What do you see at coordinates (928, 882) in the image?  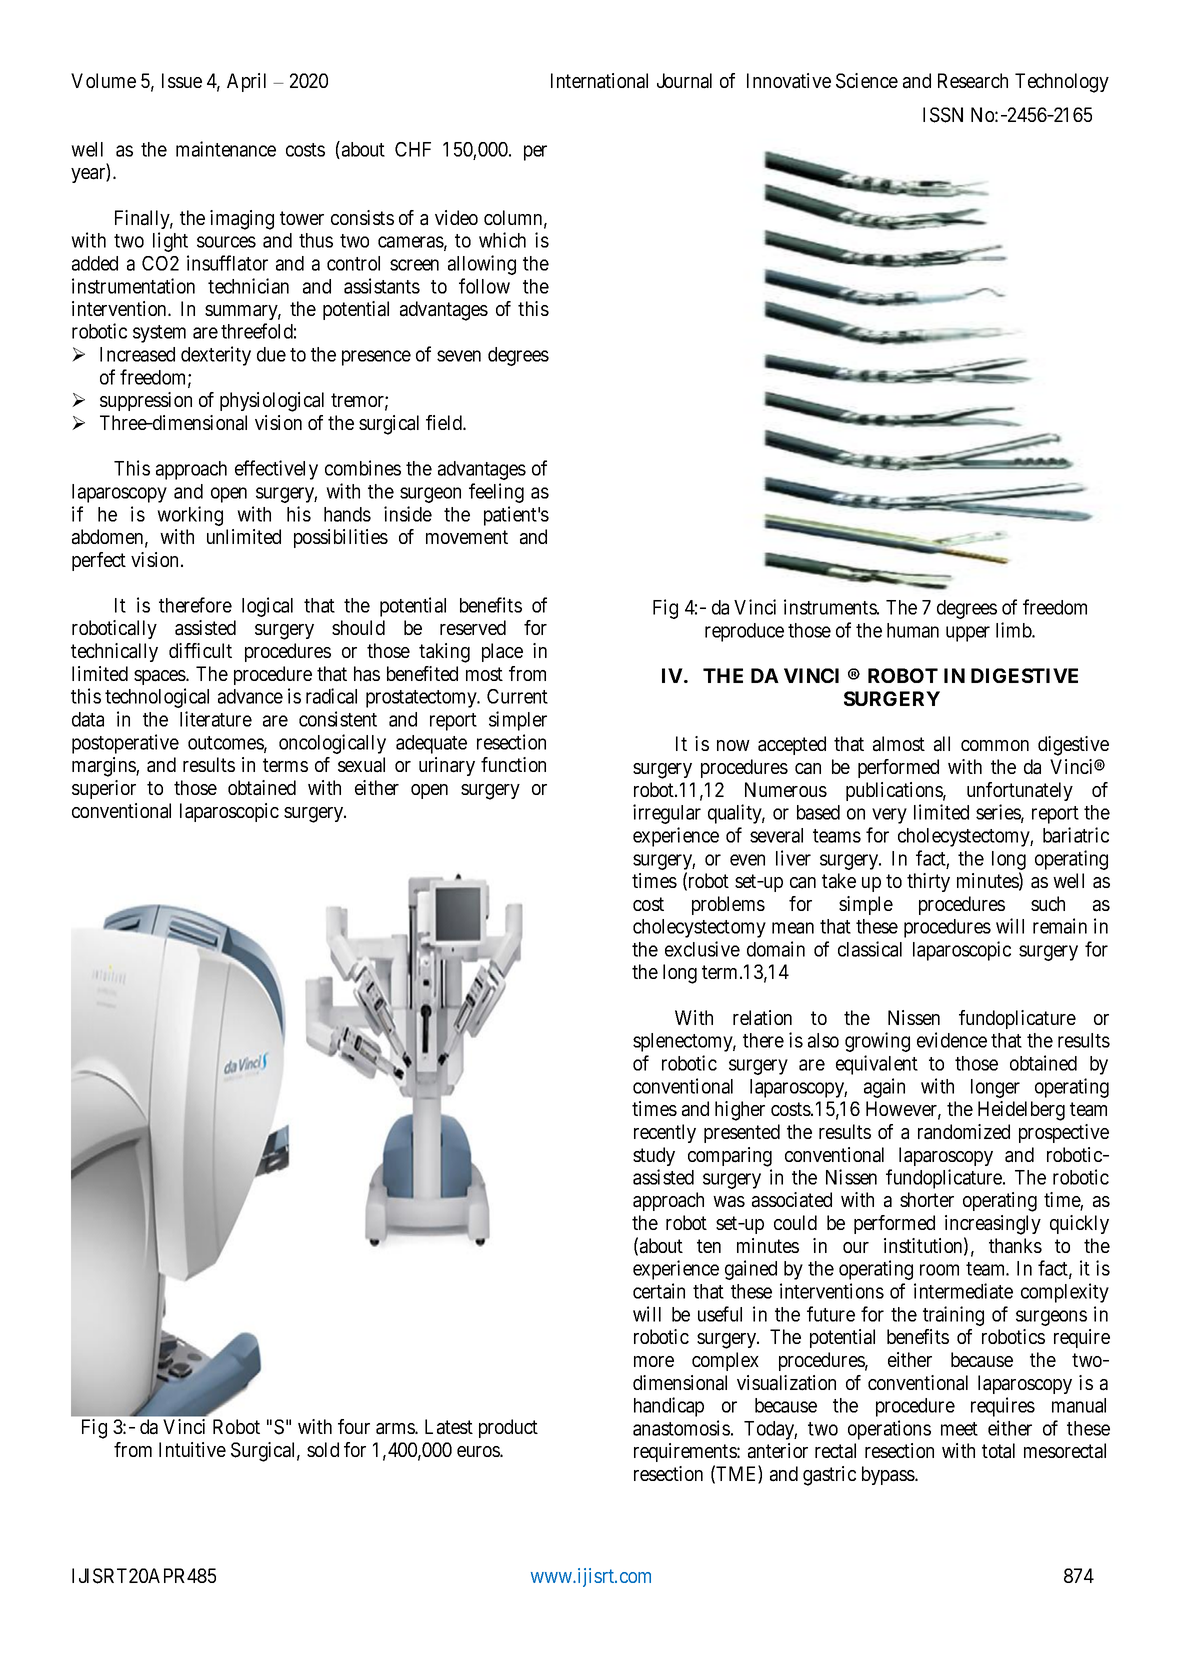 I see `thirty` at bounding box center [928, 882].
